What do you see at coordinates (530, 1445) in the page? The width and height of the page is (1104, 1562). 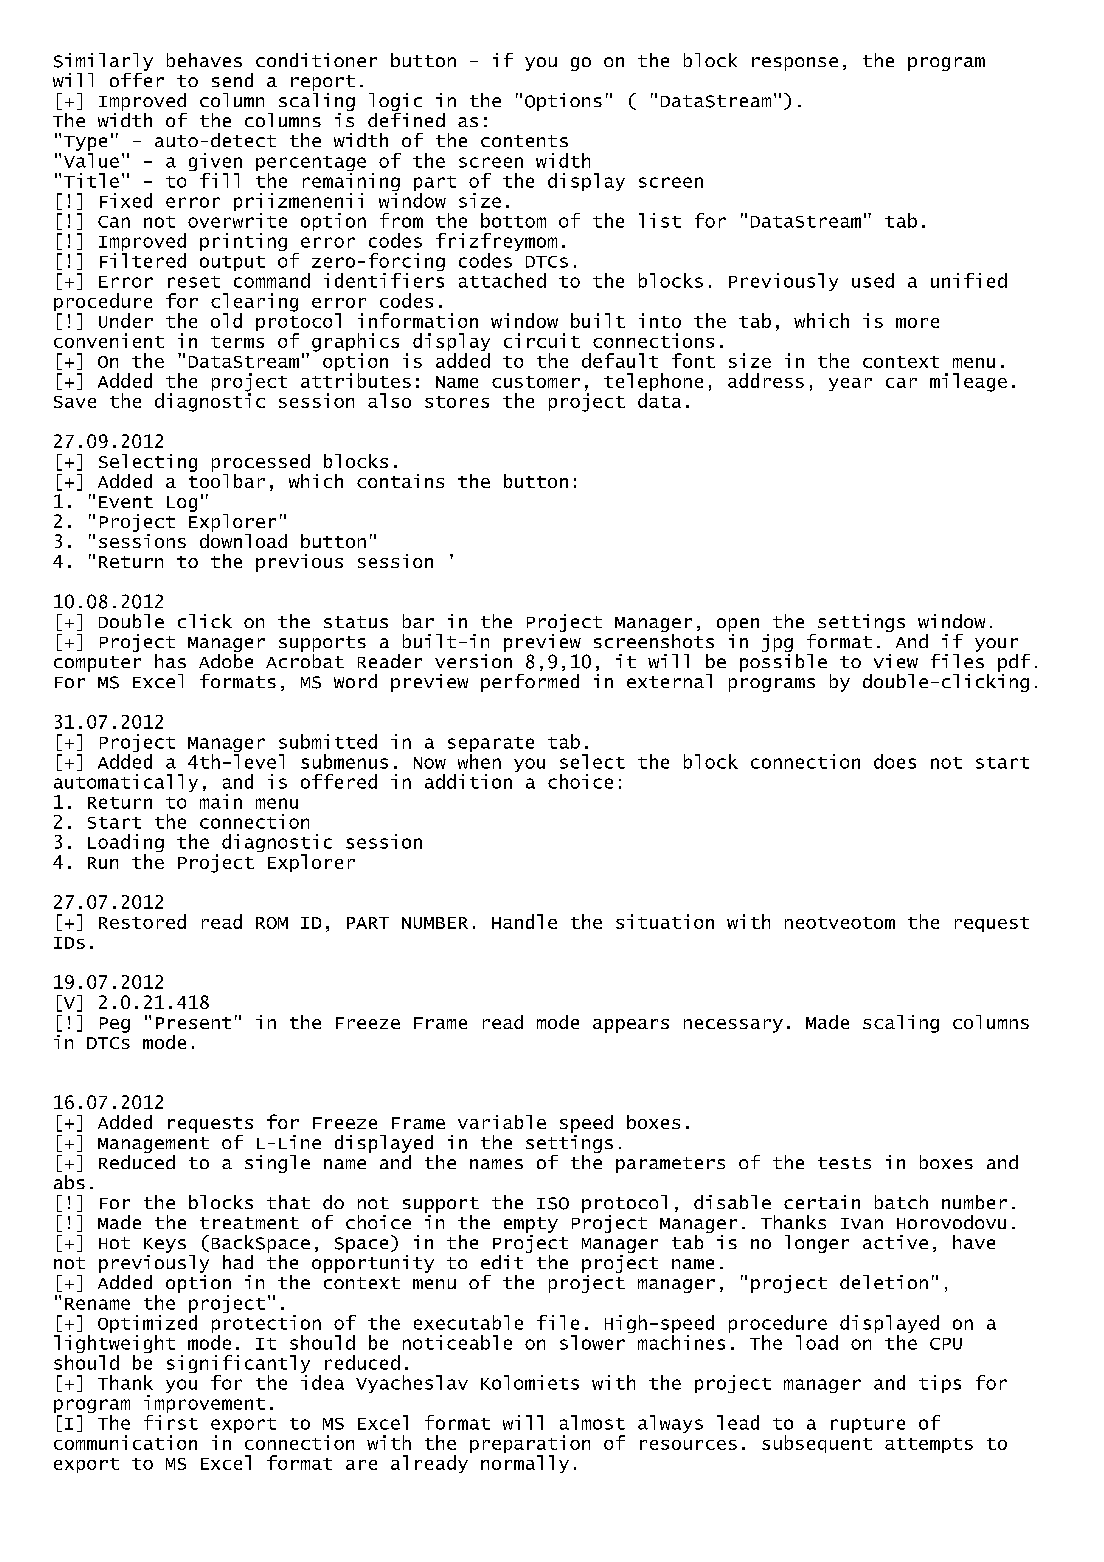 I see `preparation` at bounding box center [530, 1445].
